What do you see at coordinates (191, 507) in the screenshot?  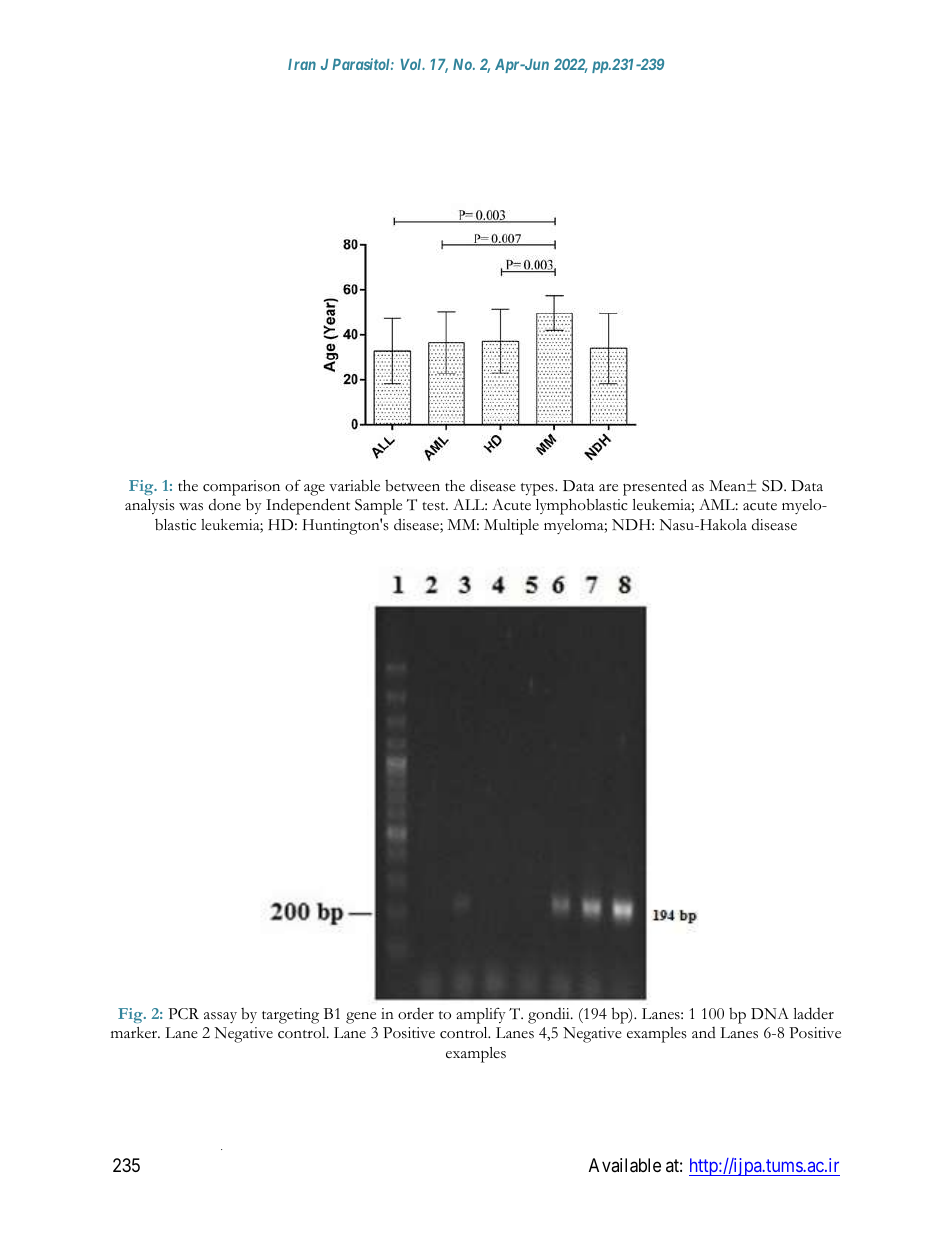 I see `was` at bounding box center [191, 507].
